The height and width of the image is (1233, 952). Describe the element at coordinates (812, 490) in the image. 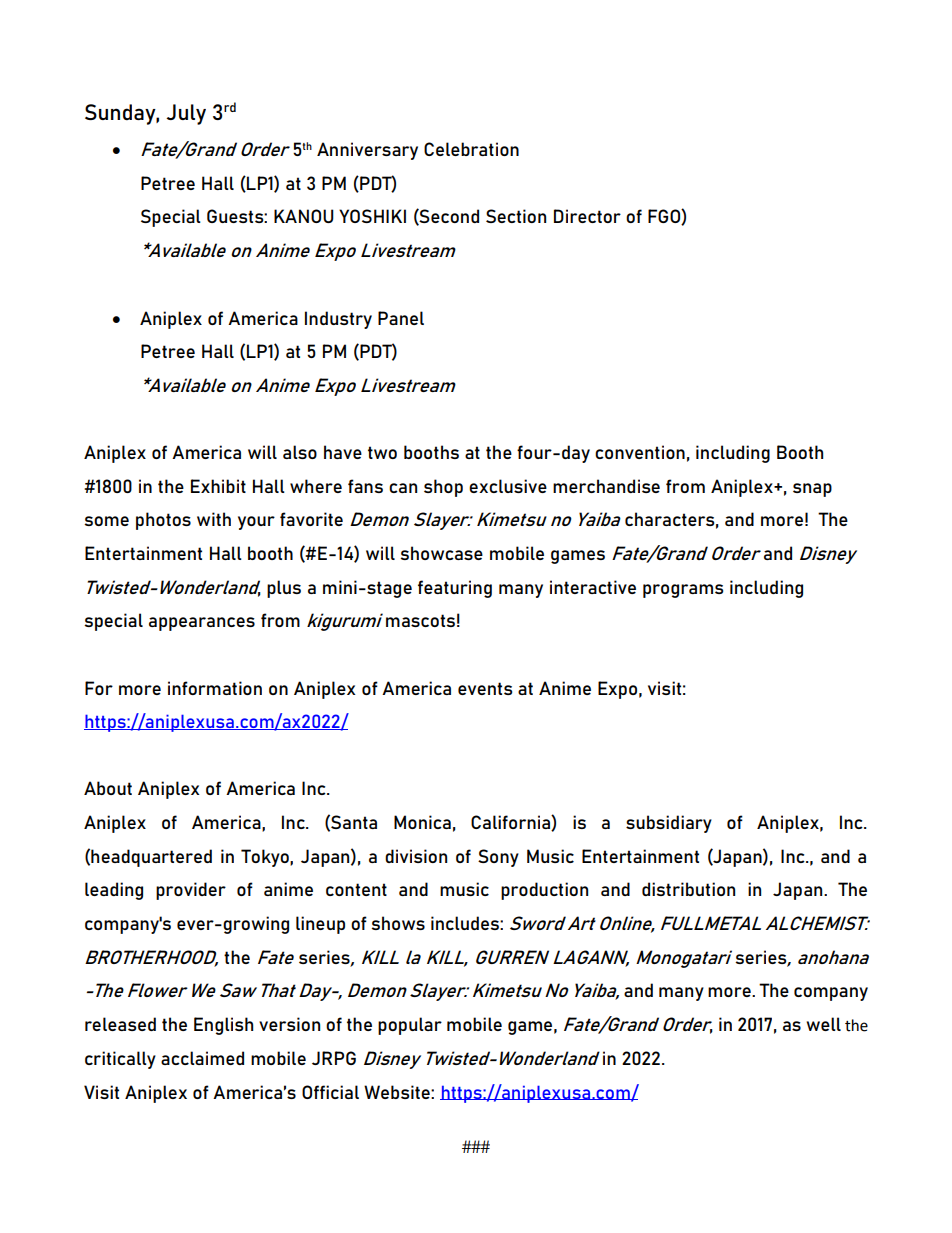

I see `snap` at that location.
